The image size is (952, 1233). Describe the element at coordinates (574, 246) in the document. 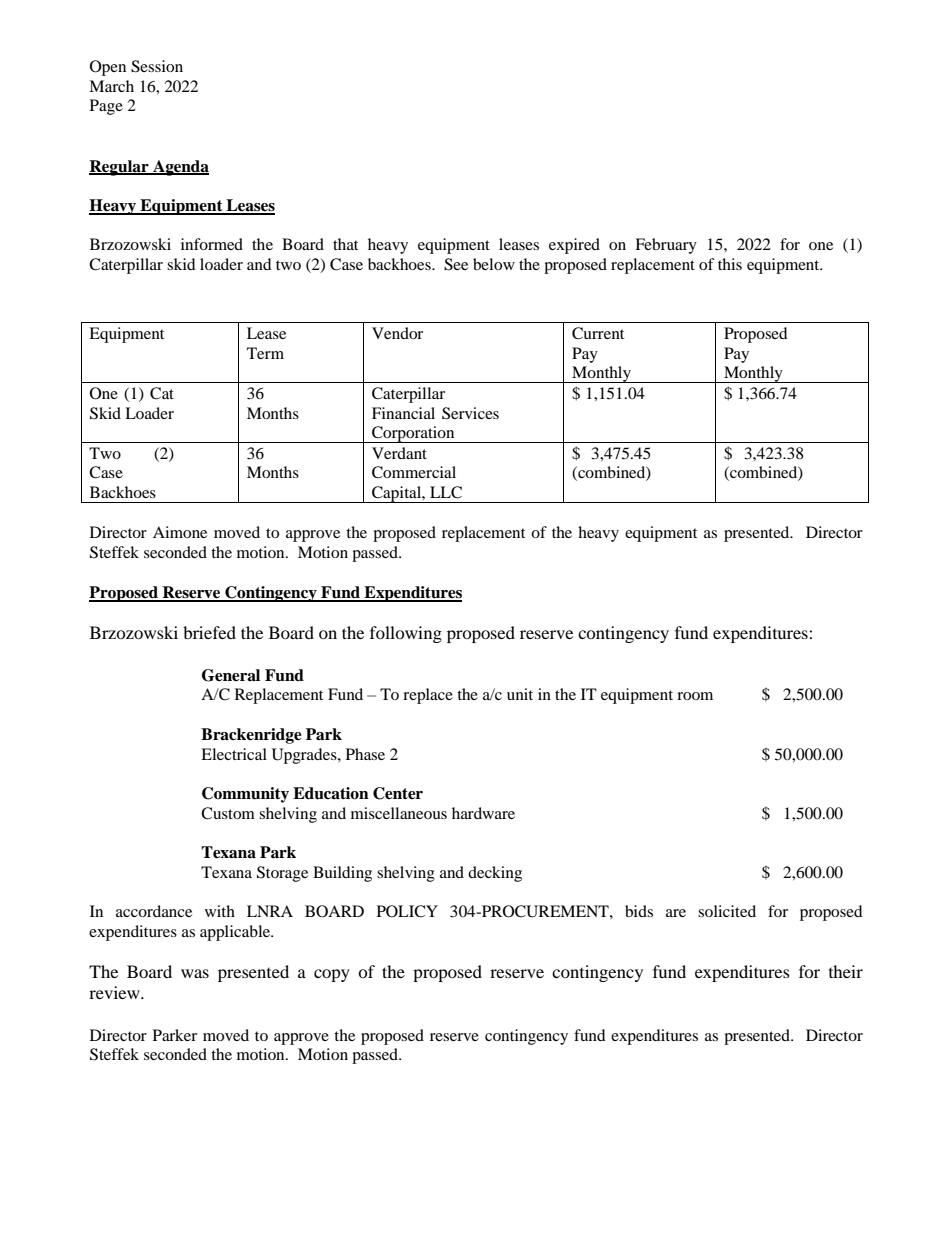

I see `expired` at that location.
